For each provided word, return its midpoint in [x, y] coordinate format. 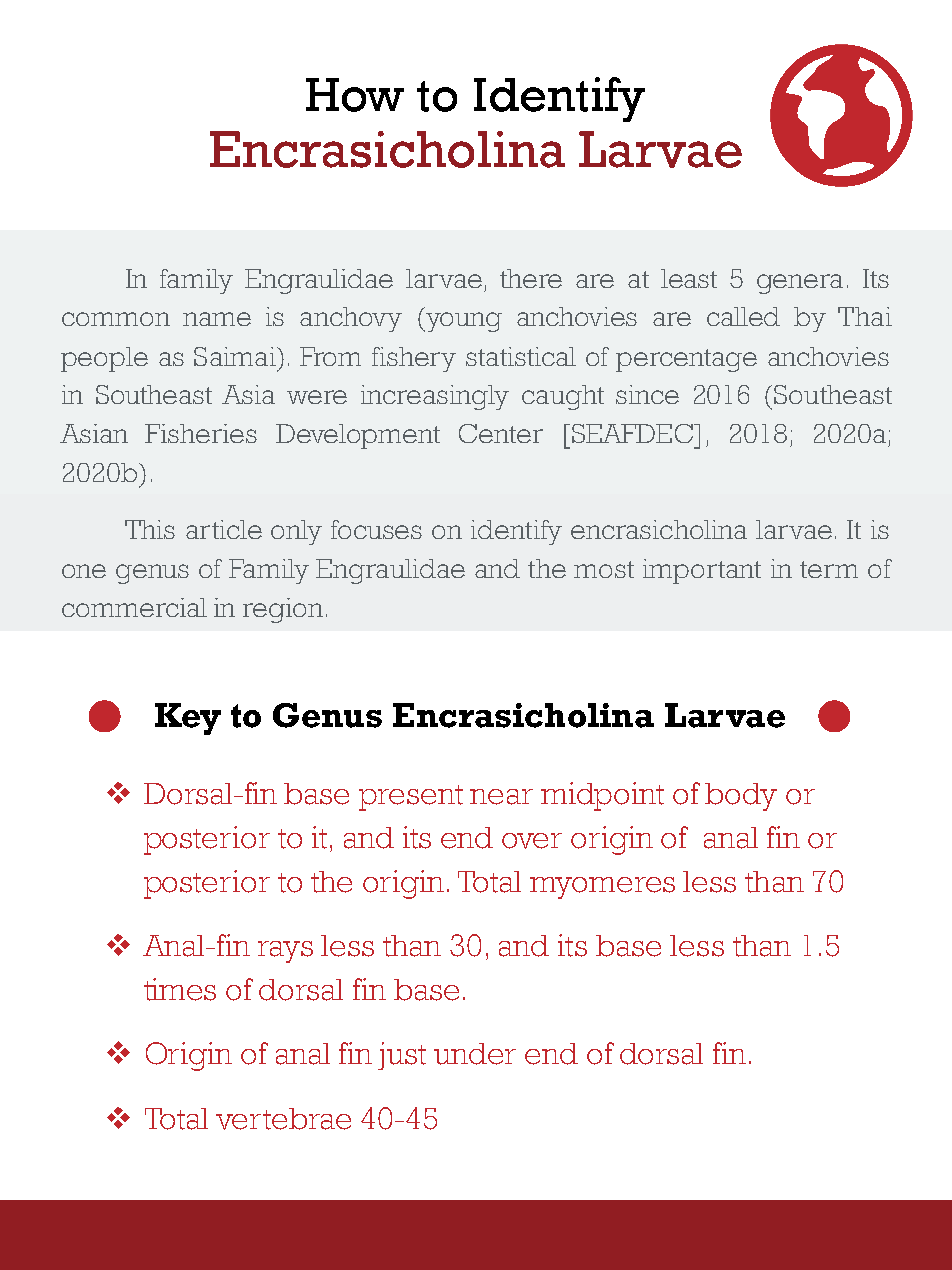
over [532, 841]
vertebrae [283, 1119]
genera [800, 284]
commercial [134, 607]
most [604, 569]
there [531, 278]
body [741, 797]
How [355, 95]
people [104, 359]
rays [285, 952]
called [743, 316]
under [475, 1054]
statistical [521, 356]
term [829, 569]
